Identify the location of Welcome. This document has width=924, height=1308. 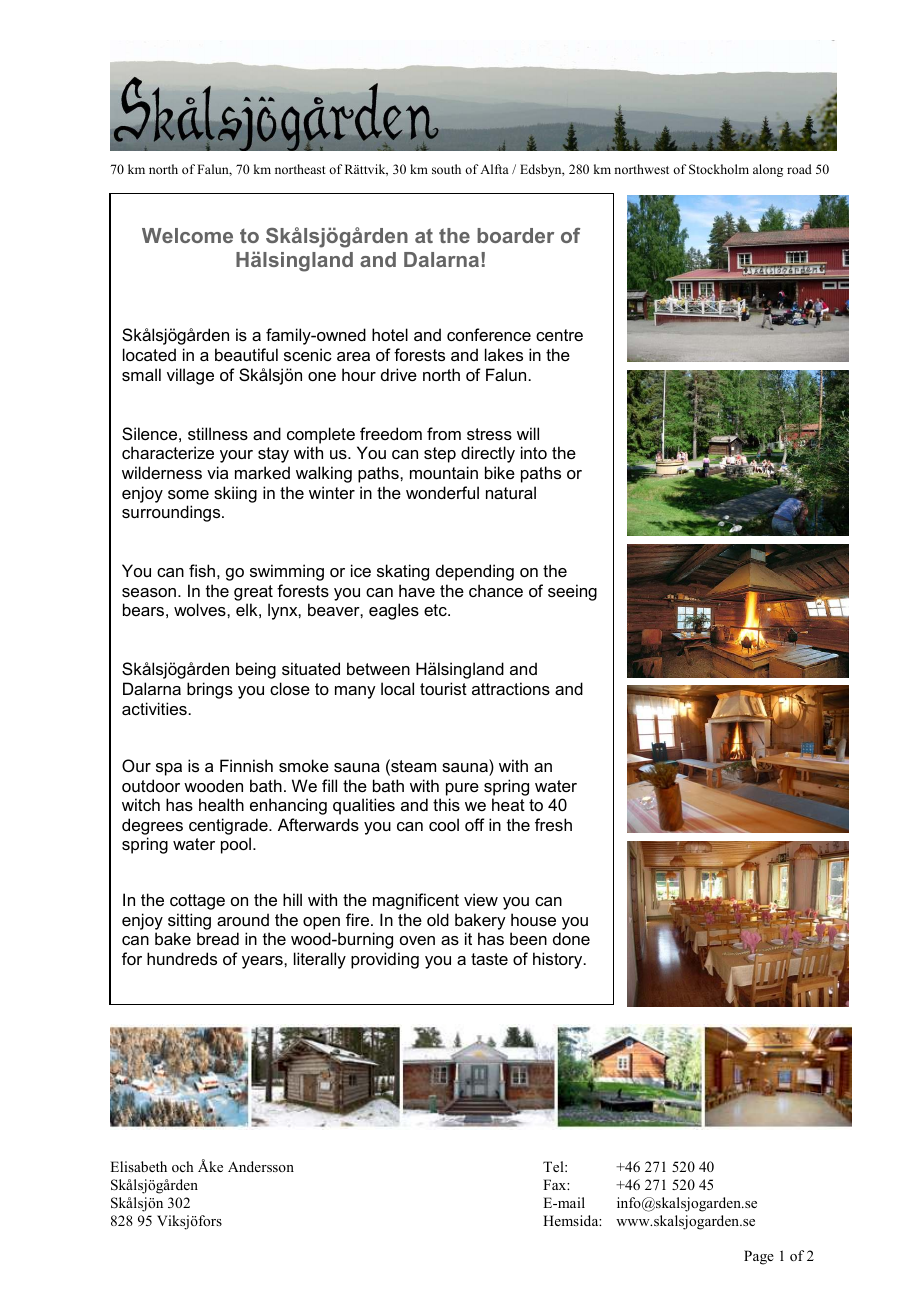
(187, 235).
